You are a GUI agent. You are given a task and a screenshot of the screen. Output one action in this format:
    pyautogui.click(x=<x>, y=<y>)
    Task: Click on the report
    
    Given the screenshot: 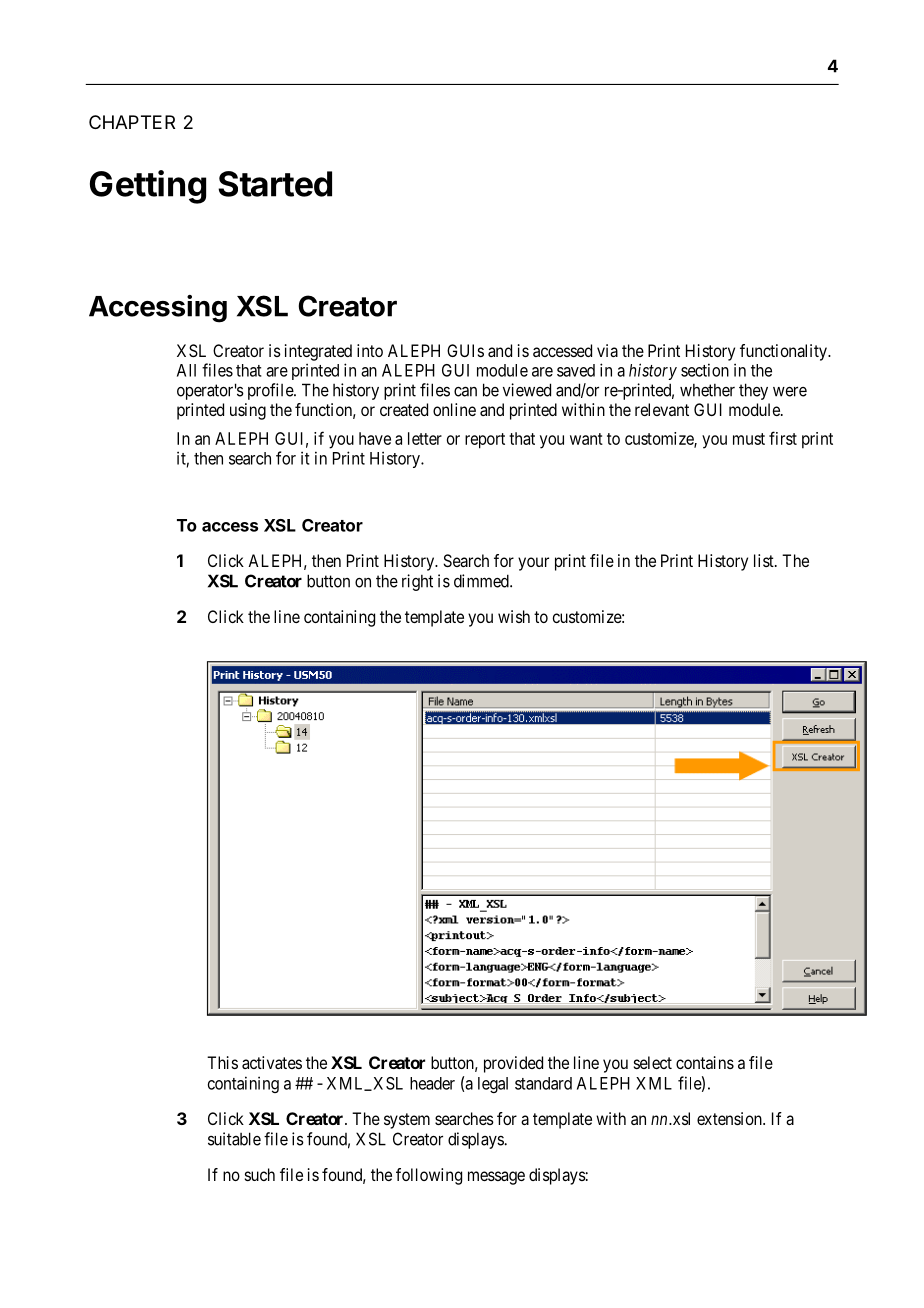 What is the action you would take?
    pyautogui.click(x=485, y=441)
